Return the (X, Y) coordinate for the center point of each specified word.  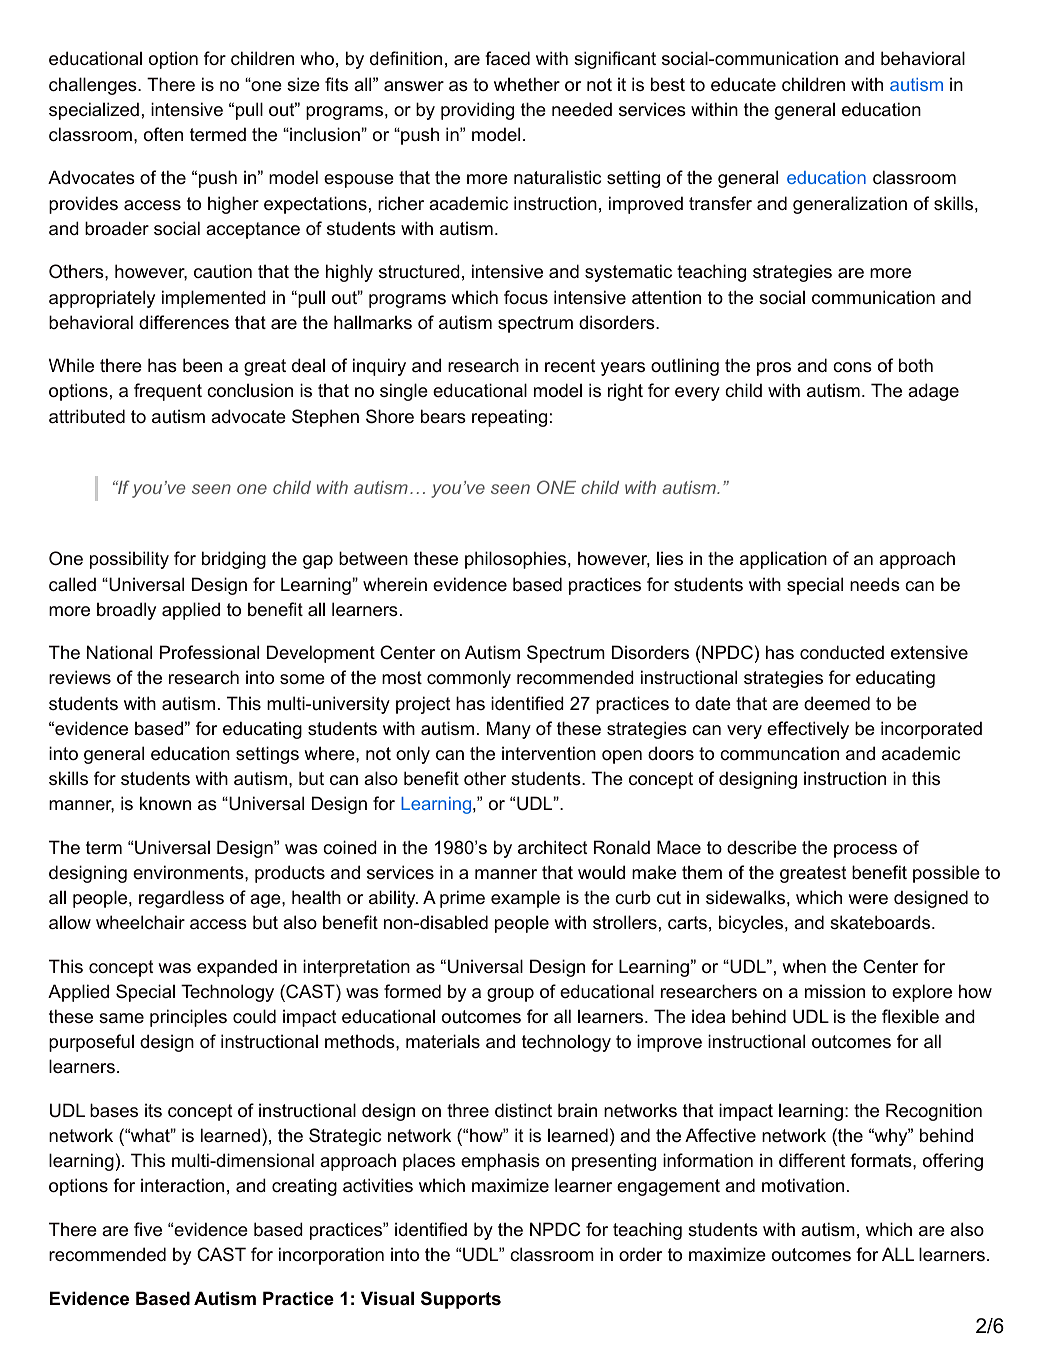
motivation (803, 1185)
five (148, 1229)
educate (743, 84)
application (783, 560)
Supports (461, 1300)
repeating (509, 418)
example (525, 899)
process (865, 851)
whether (527, 84)
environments (189, 872)
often (163, 134)
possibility (129, 560)
